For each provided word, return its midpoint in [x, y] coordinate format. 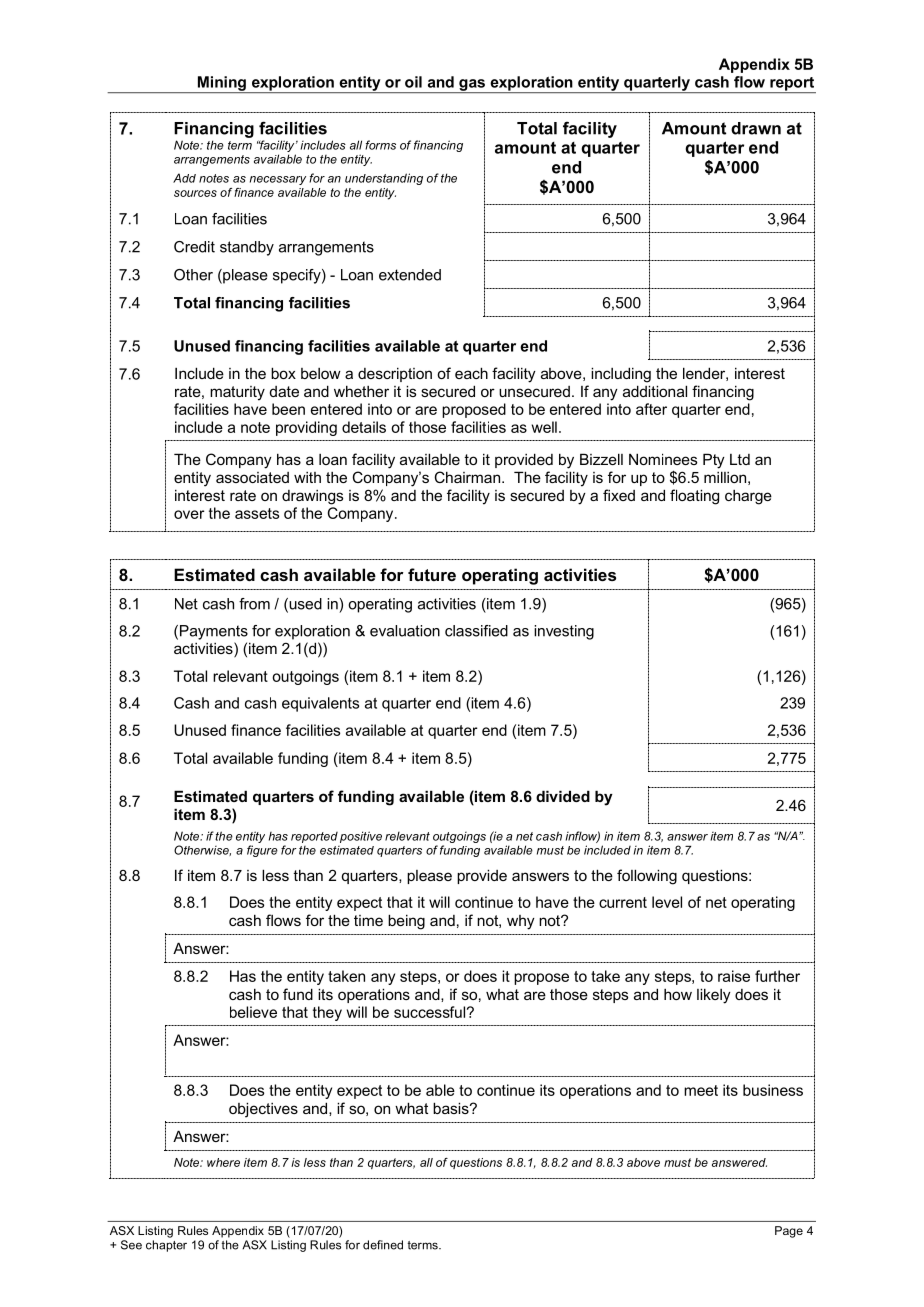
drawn [756, 128]
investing [564, 632]
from [254, 604]
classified [476, 631]
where [223, 1162]
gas [472, 86]
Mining [221, 84]
